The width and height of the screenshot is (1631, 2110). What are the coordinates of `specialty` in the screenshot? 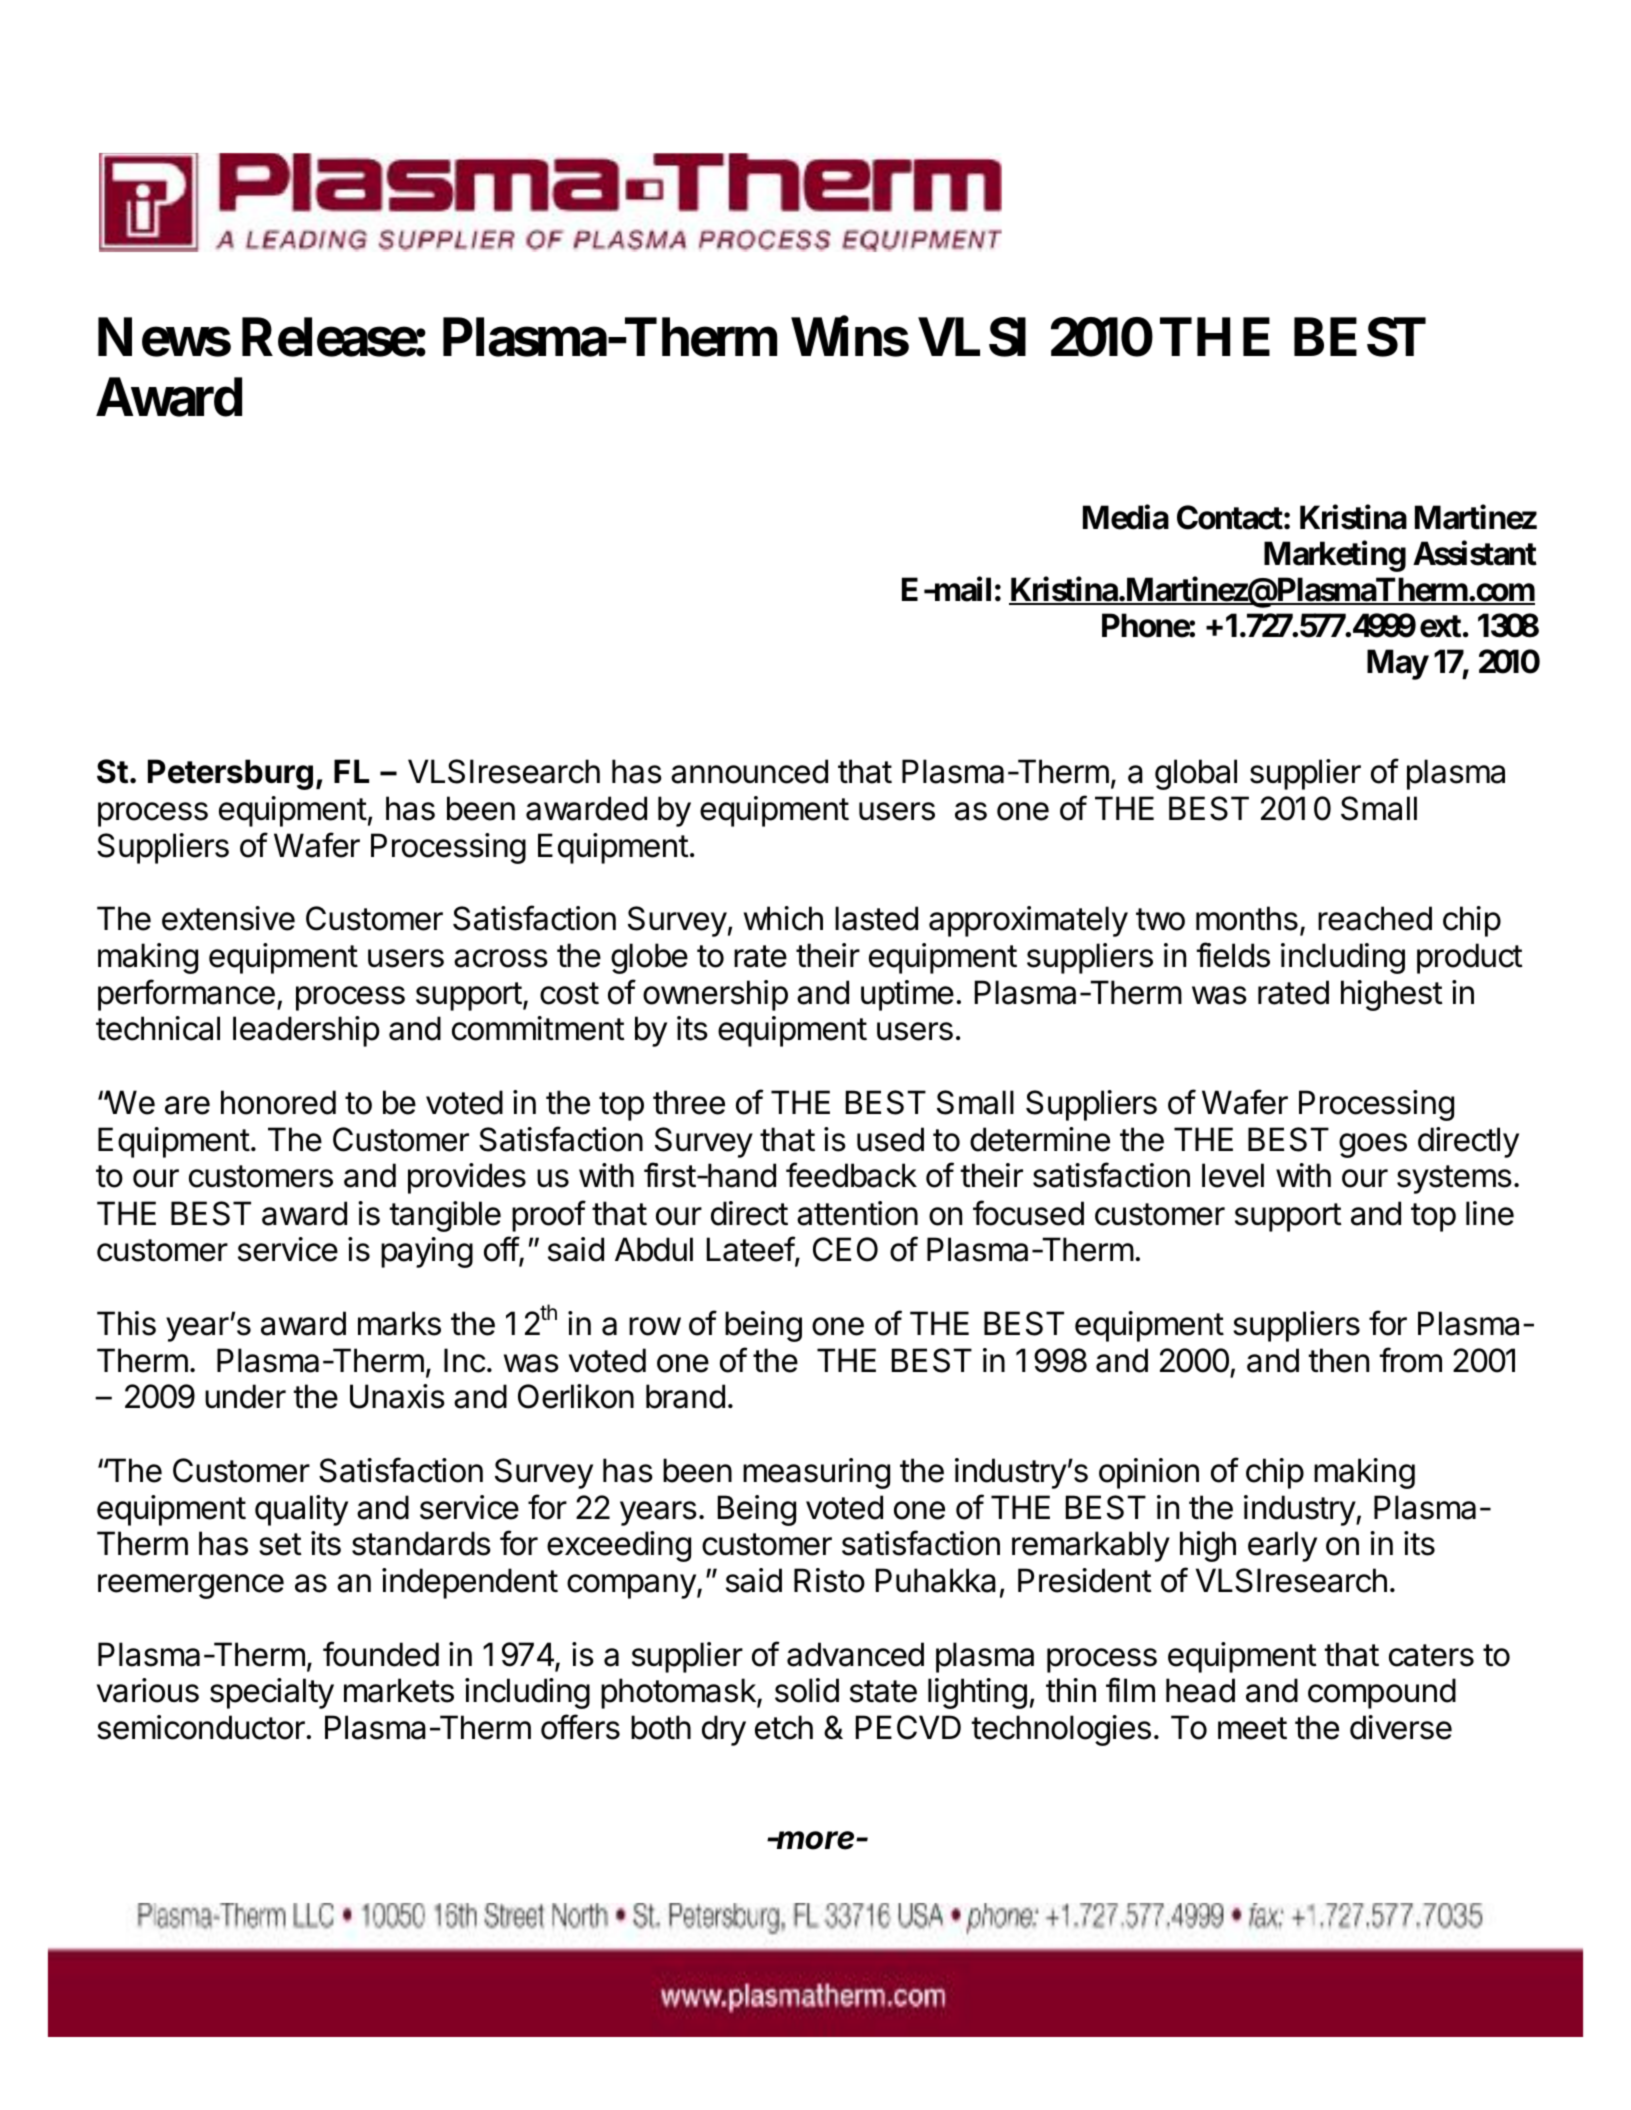 It's located at (272, 1693).
